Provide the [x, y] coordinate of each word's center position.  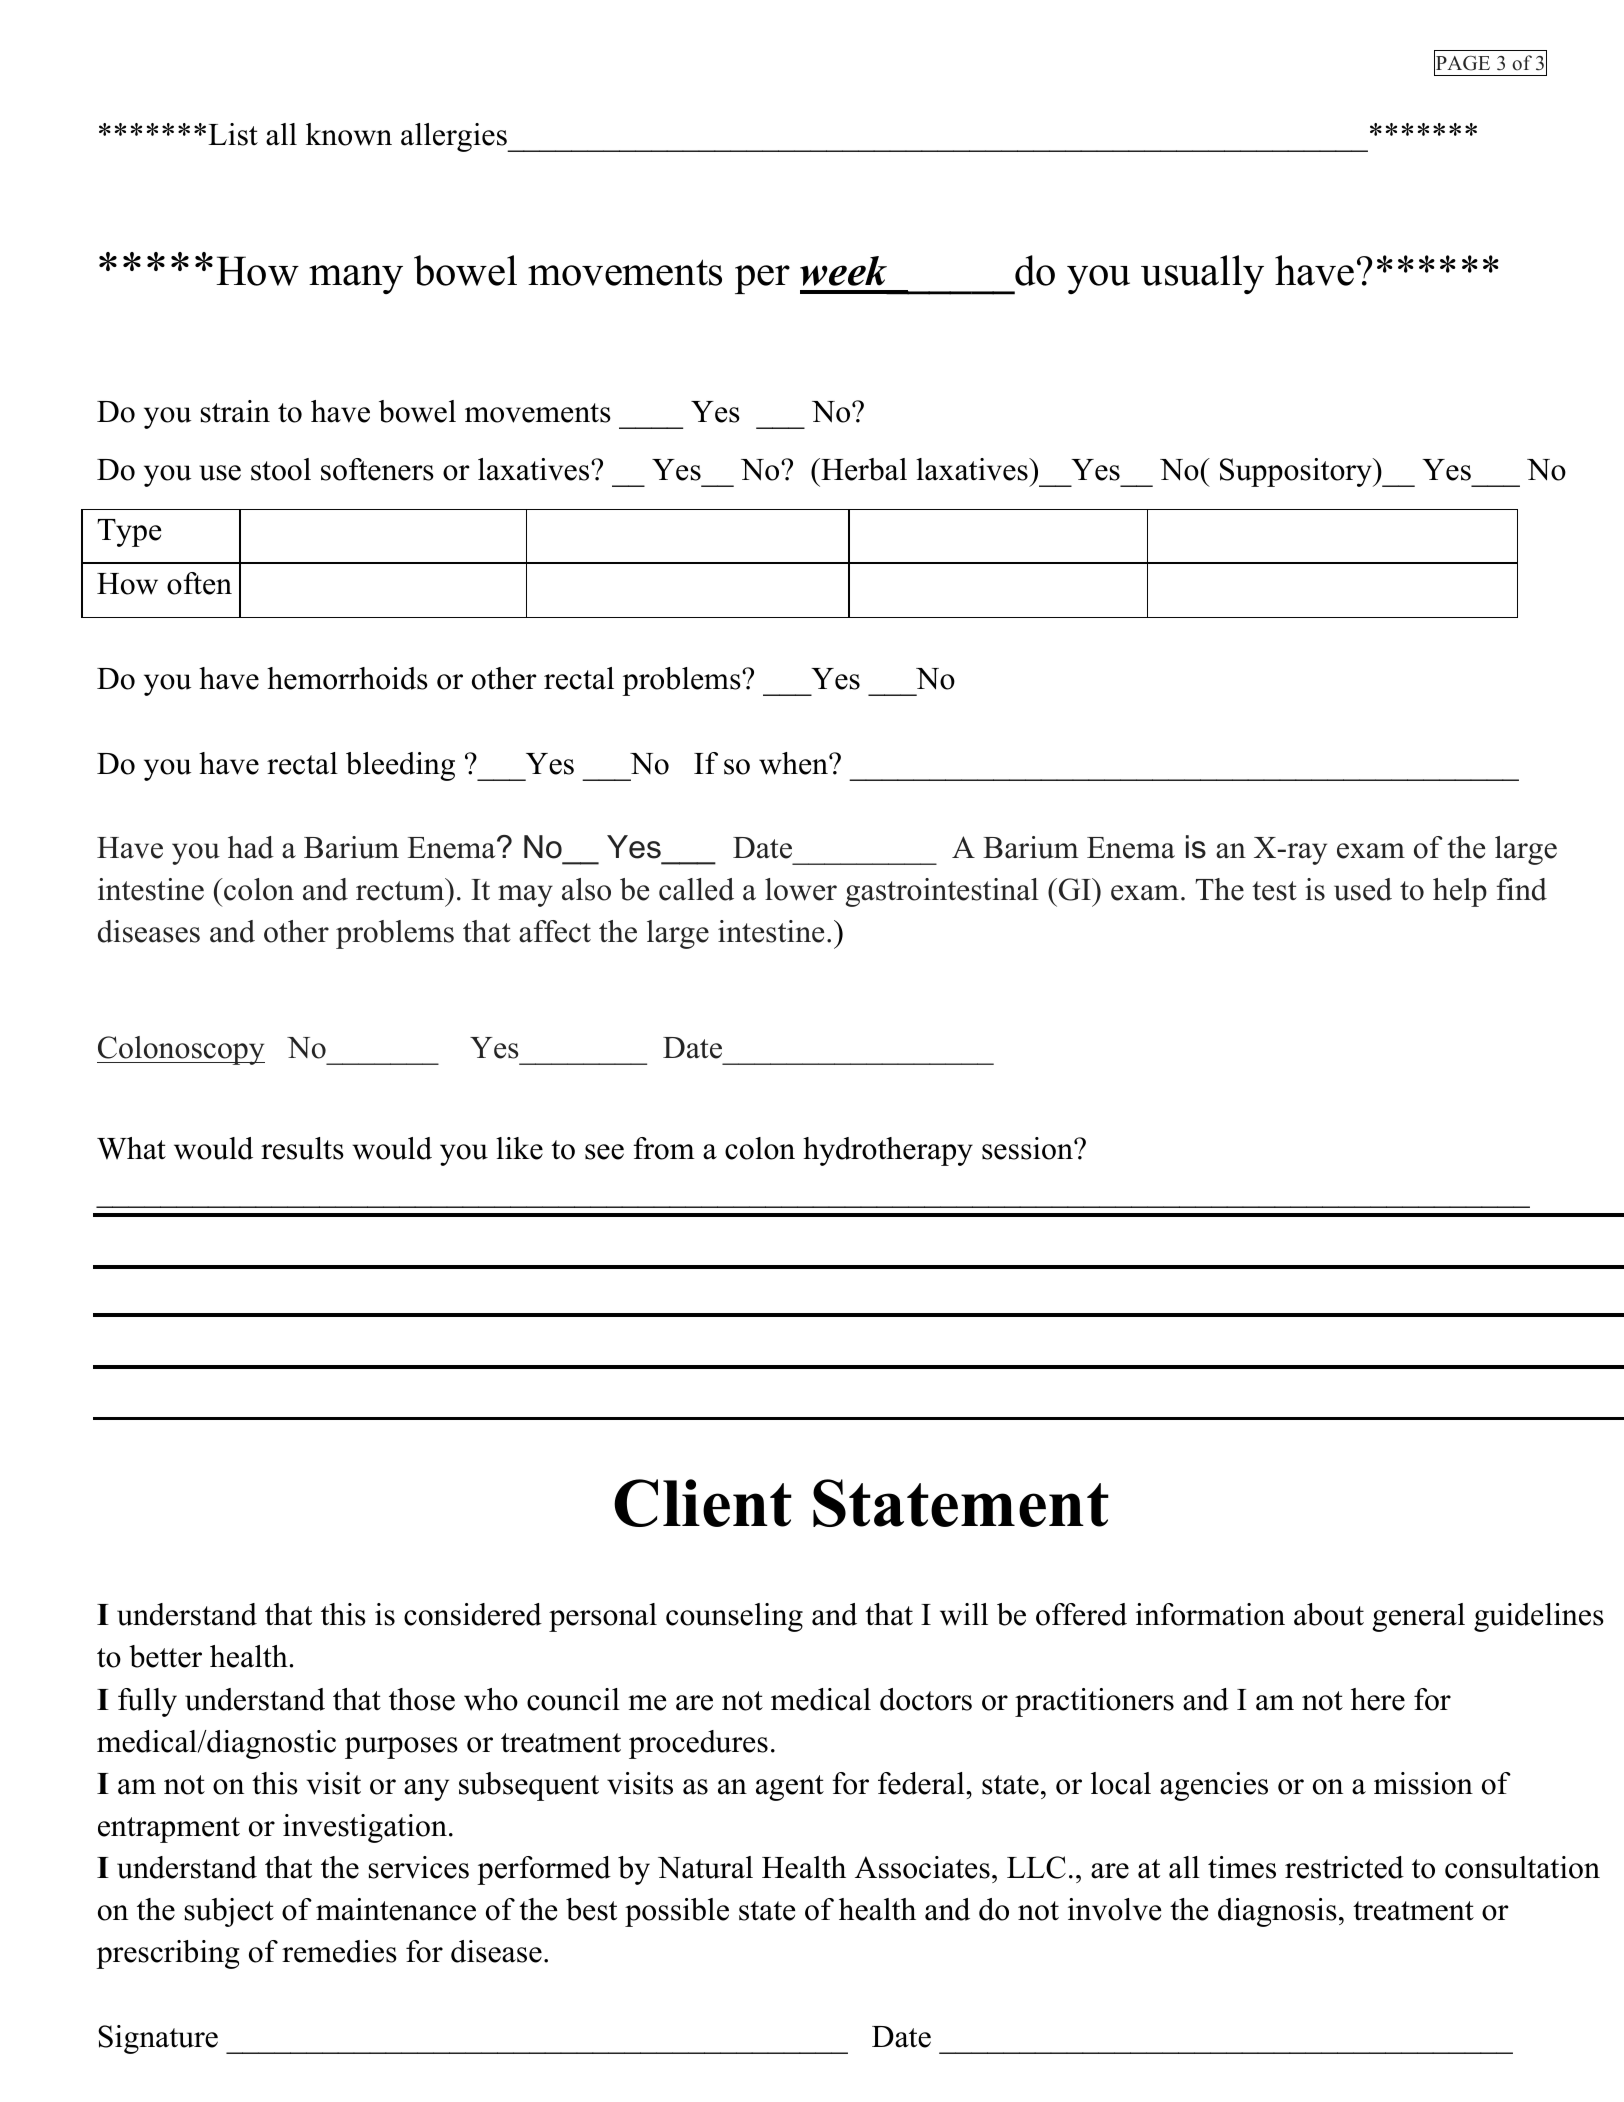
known [349, 134]
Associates [922, 1867]
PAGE [1462, 63]
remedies [339, 1951]
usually [1202, 274]
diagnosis [1277, 1912]
